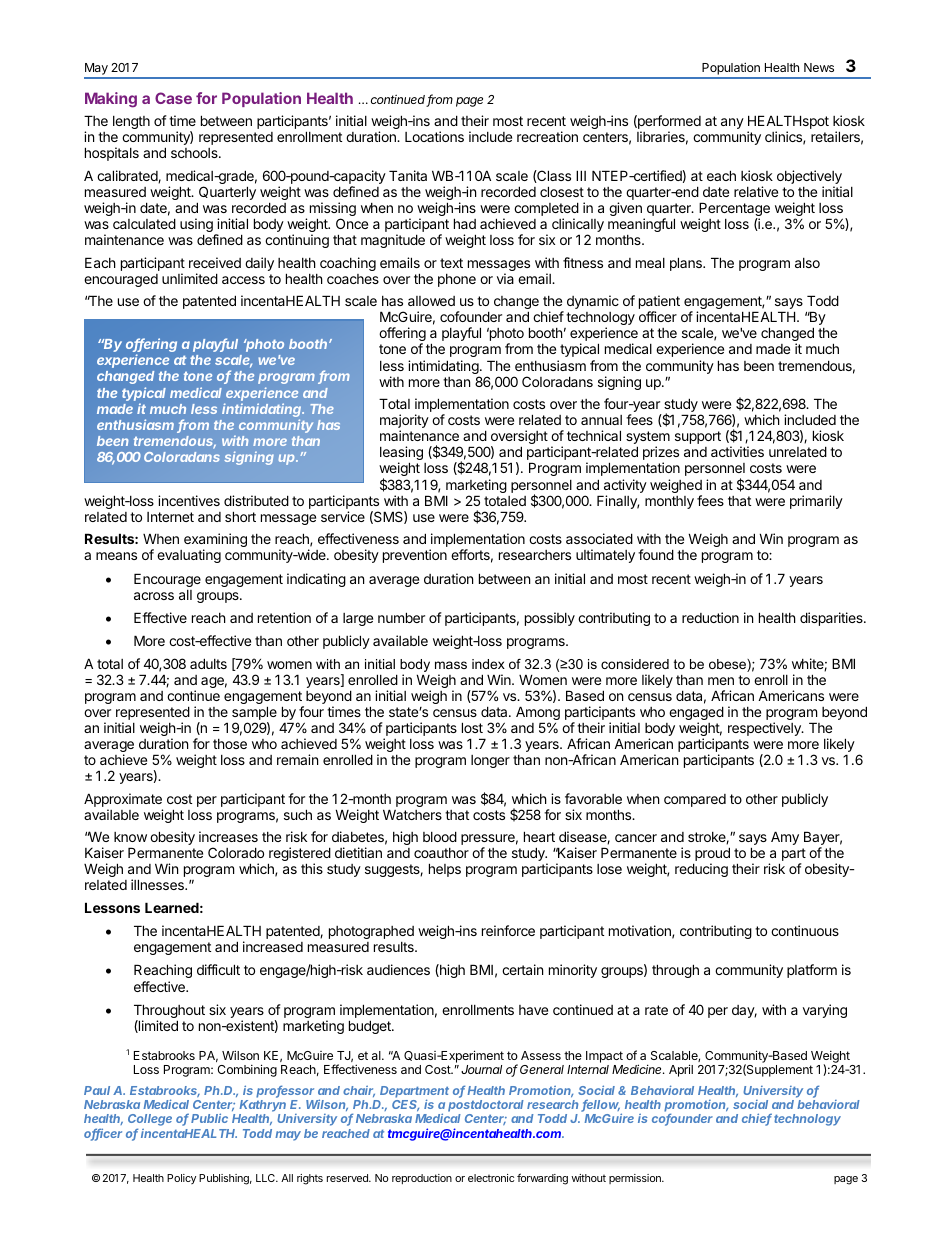 The width and height of the screenshot is (952, 1233). Describe the element at coordinates (170, 517) in the screenshot. I see `Internet` at that location.
